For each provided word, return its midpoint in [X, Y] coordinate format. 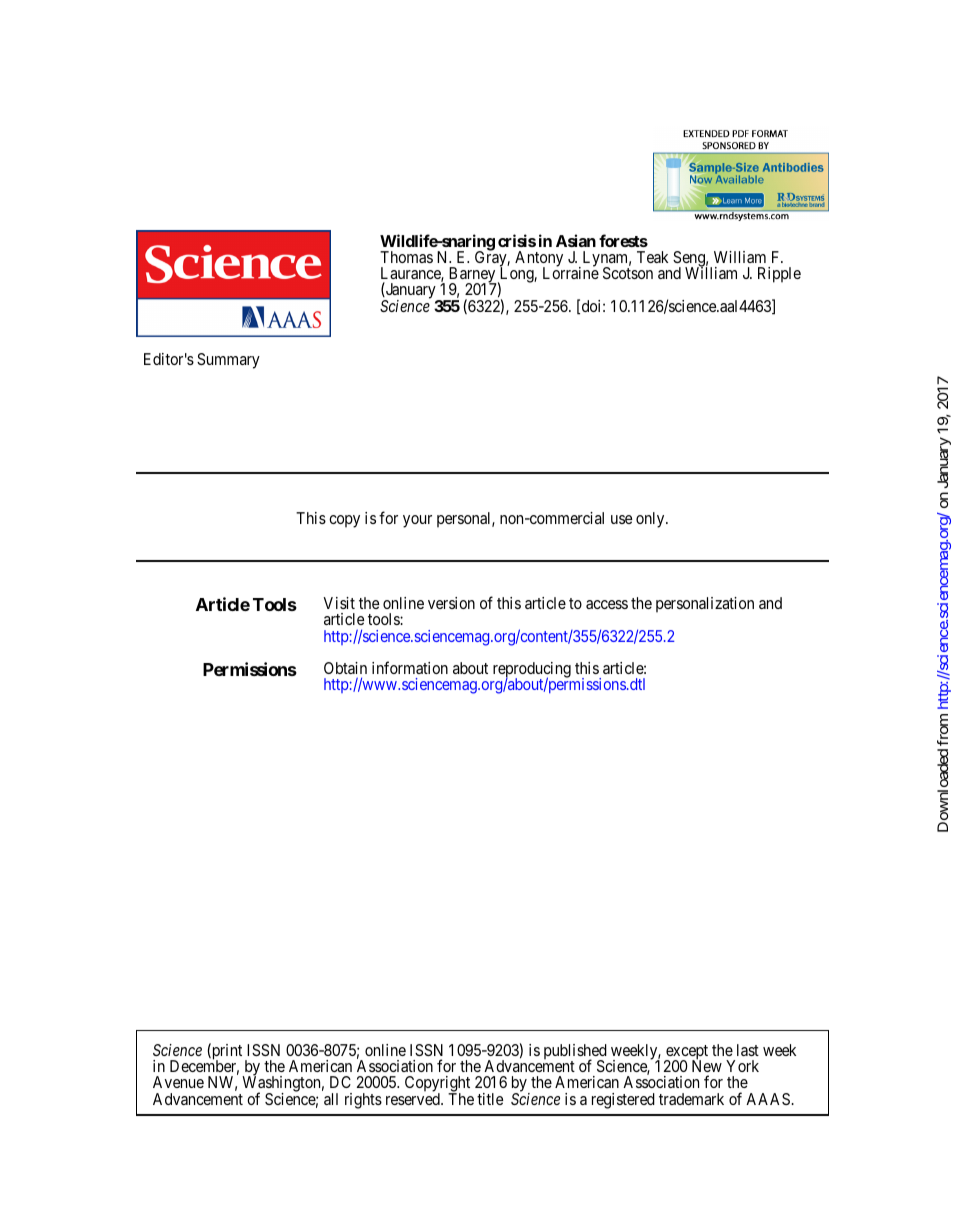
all [331, 1099]
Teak [652, 257]
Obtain [345, 668]
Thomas [406, 257]
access [607, 604]
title [490, 1099]
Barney [473, 276]
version [451, 603]
